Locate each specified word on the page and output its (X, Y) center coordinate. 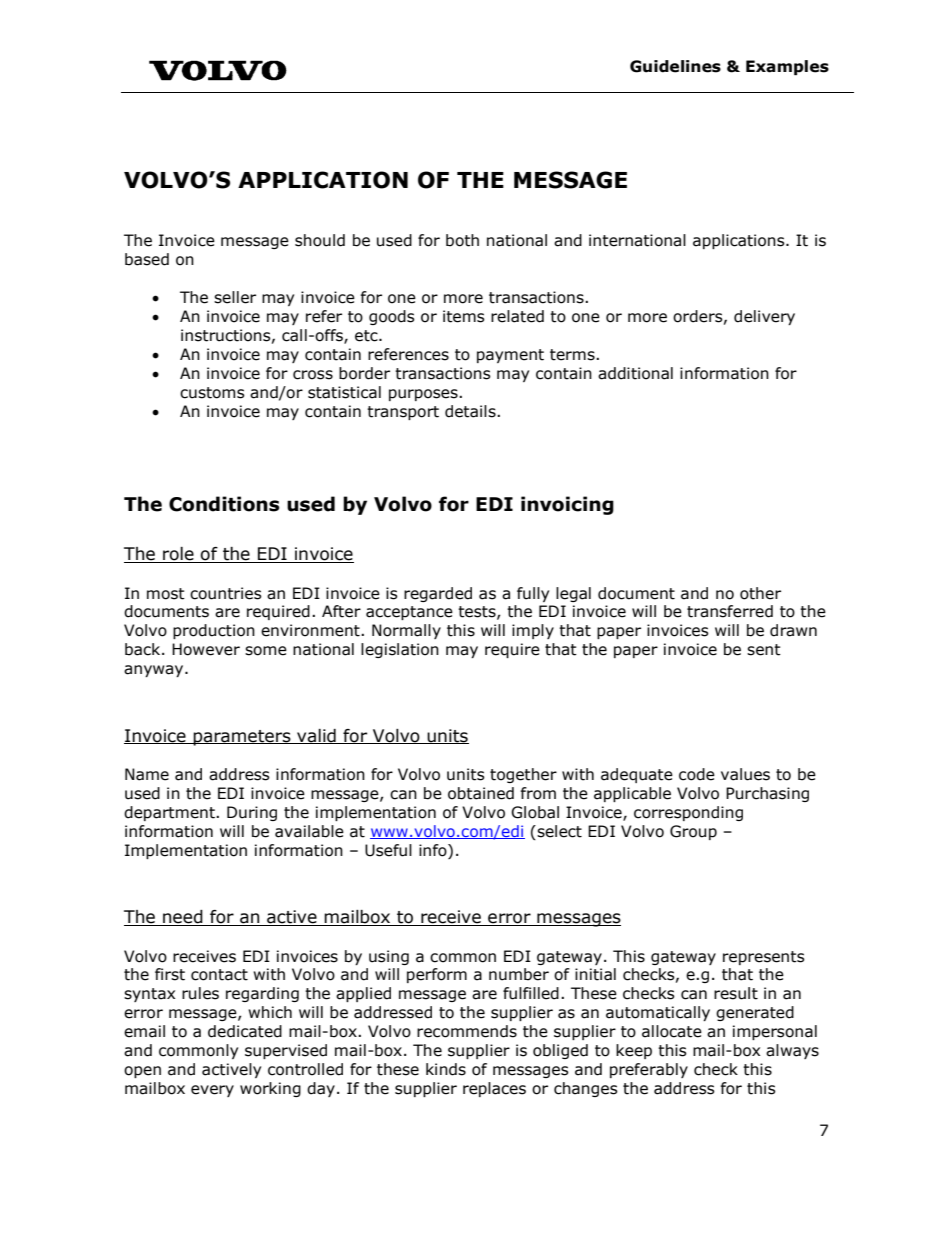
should (320, 240)
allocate (672, 1031)
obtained (481, 793)
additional (635, 373)
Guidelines (675, 66)
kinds (446, 1069)
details (471, 411)
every (212, 1091)
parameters (242, 738)
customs (212, 393)
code (697, 774)
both (462, 240)
